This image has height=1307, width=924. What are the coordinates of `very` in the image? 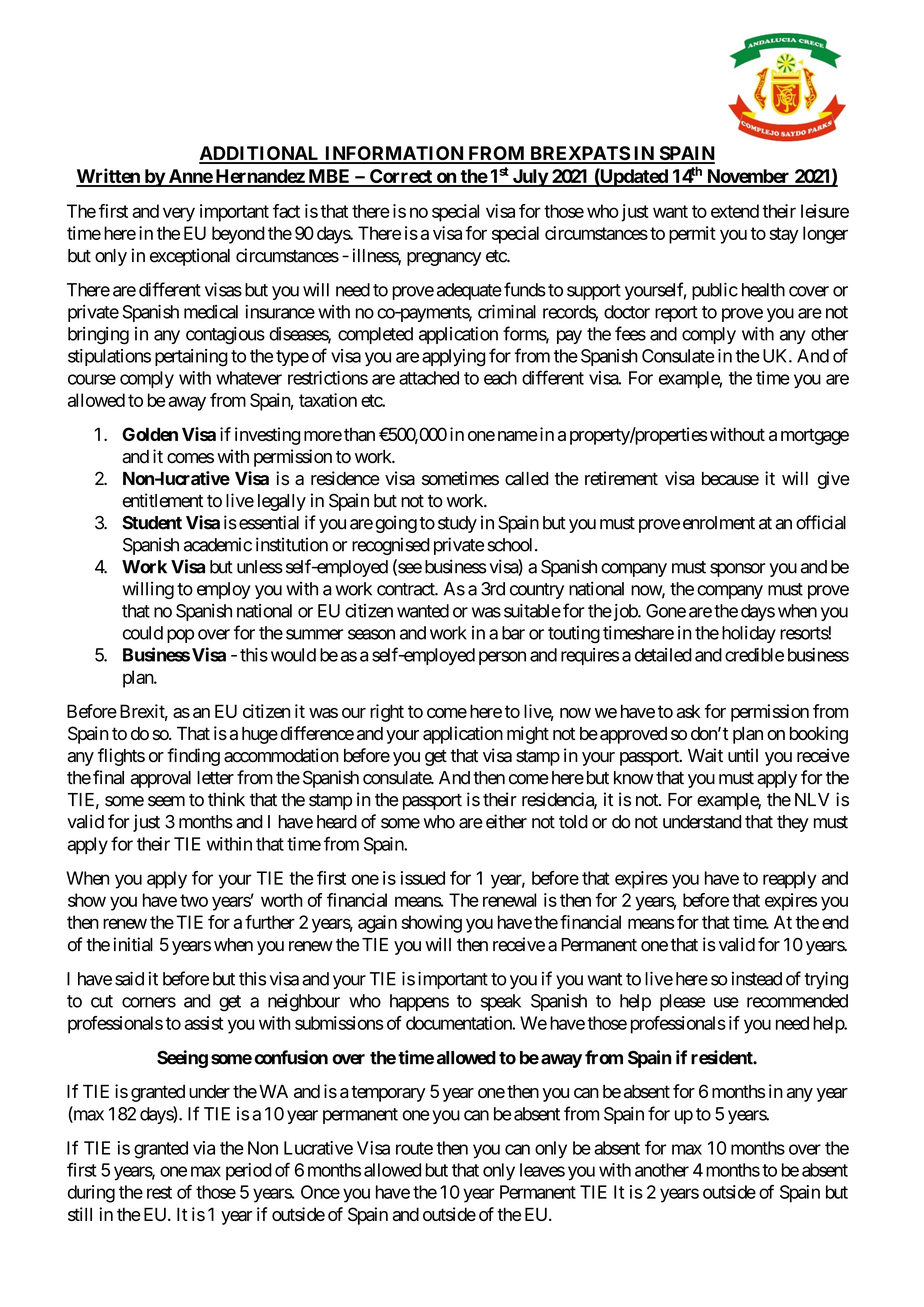 It's located at (179, 214).
